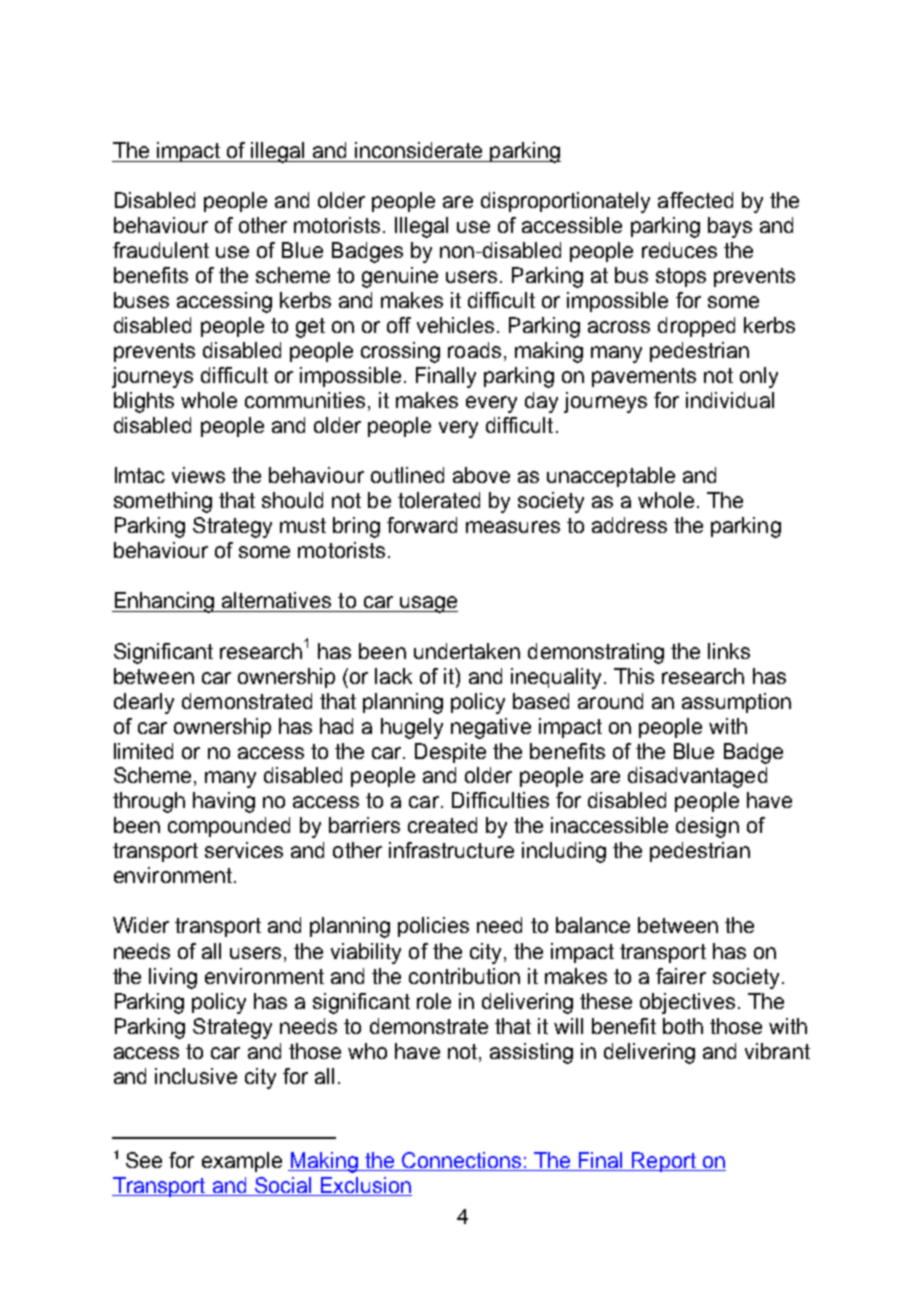  What do you see at coordinates (442, 825) in the image?
I see `created` at bounding box center [442, 825].
